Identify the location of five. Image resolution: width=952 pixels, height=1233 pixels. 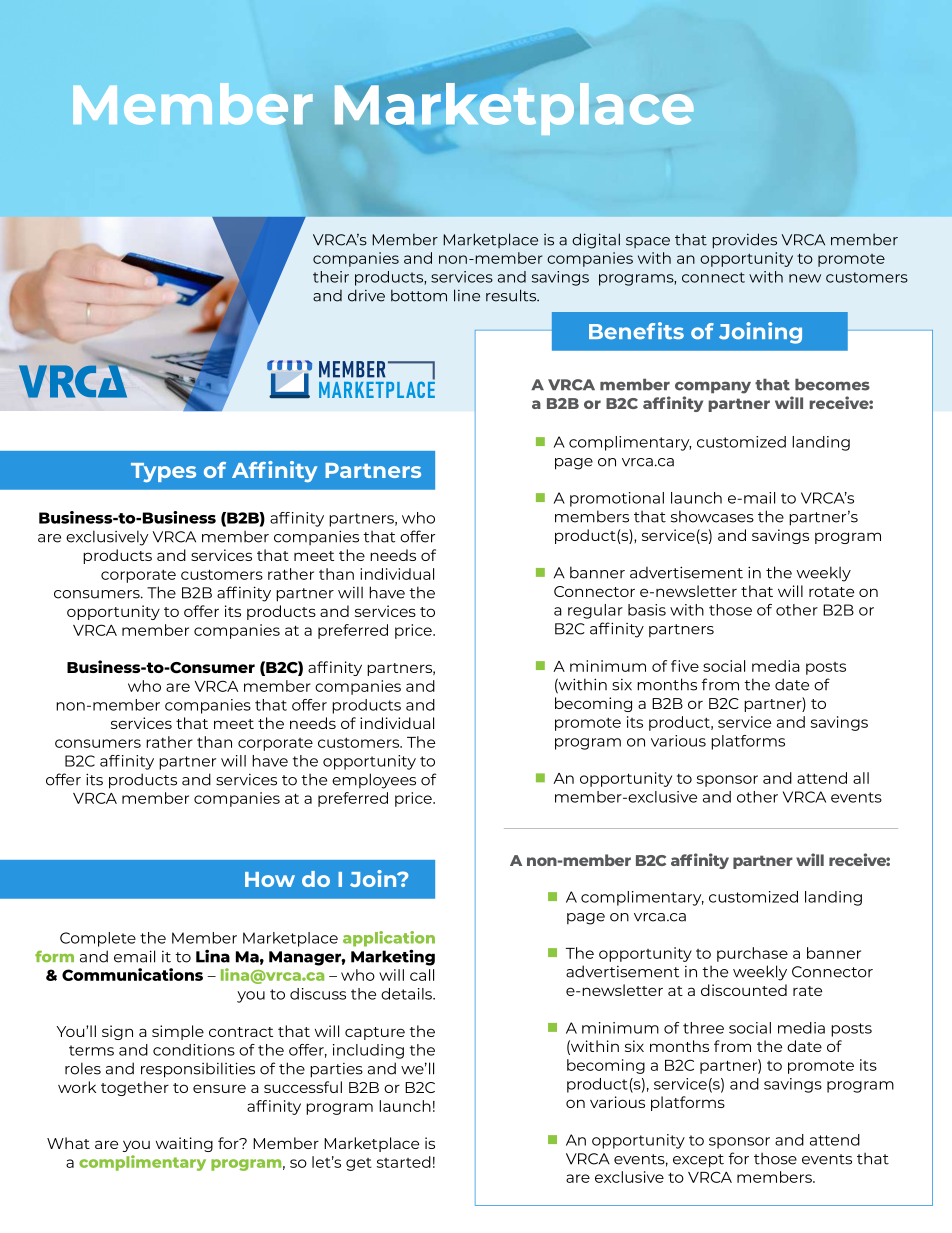
(685, 666).
